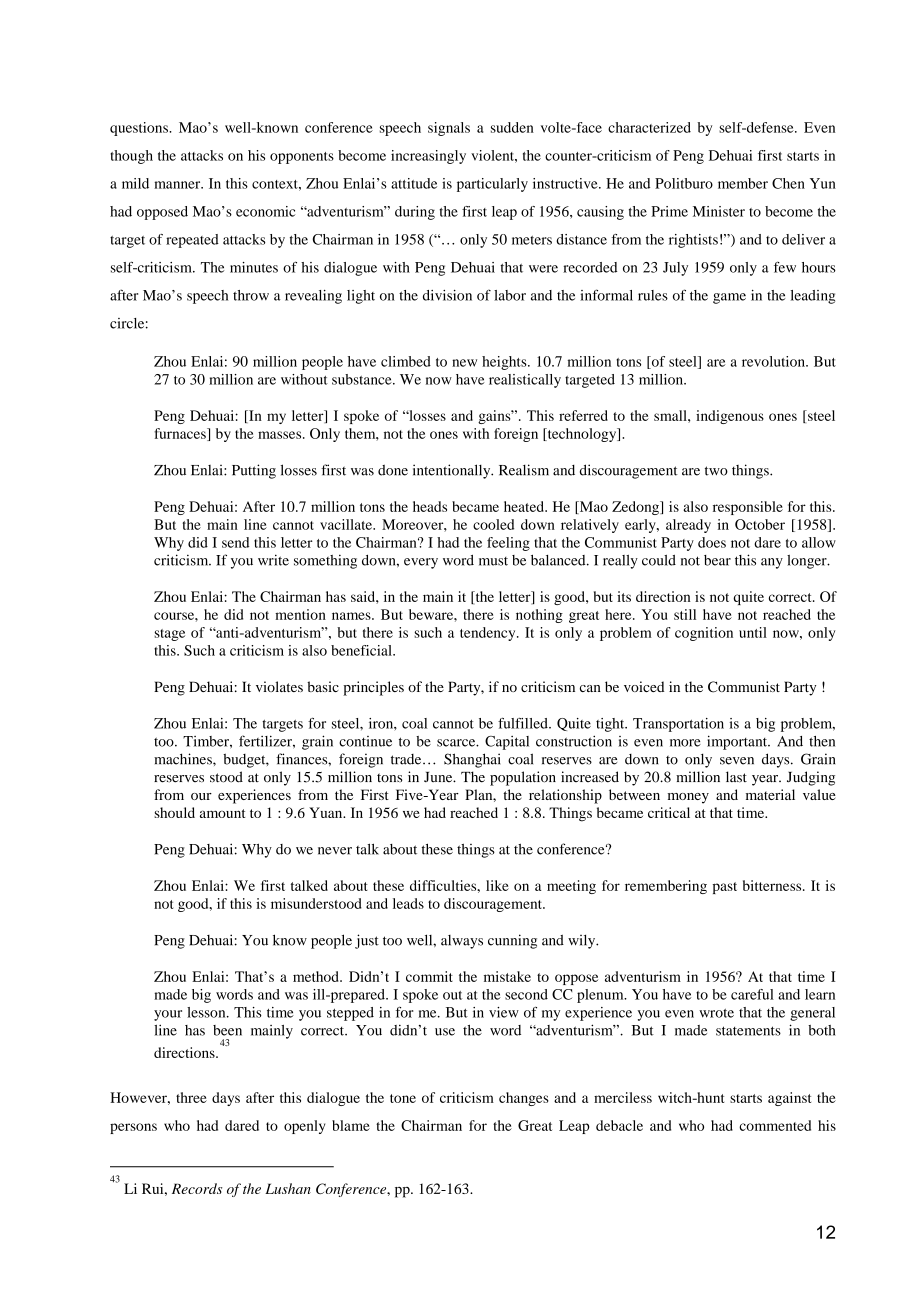 The height and width of the image is (1308, 924). What do you see at coordinates (222, 813) in the image?
I see `amount` at bounding box center [222, 813].
